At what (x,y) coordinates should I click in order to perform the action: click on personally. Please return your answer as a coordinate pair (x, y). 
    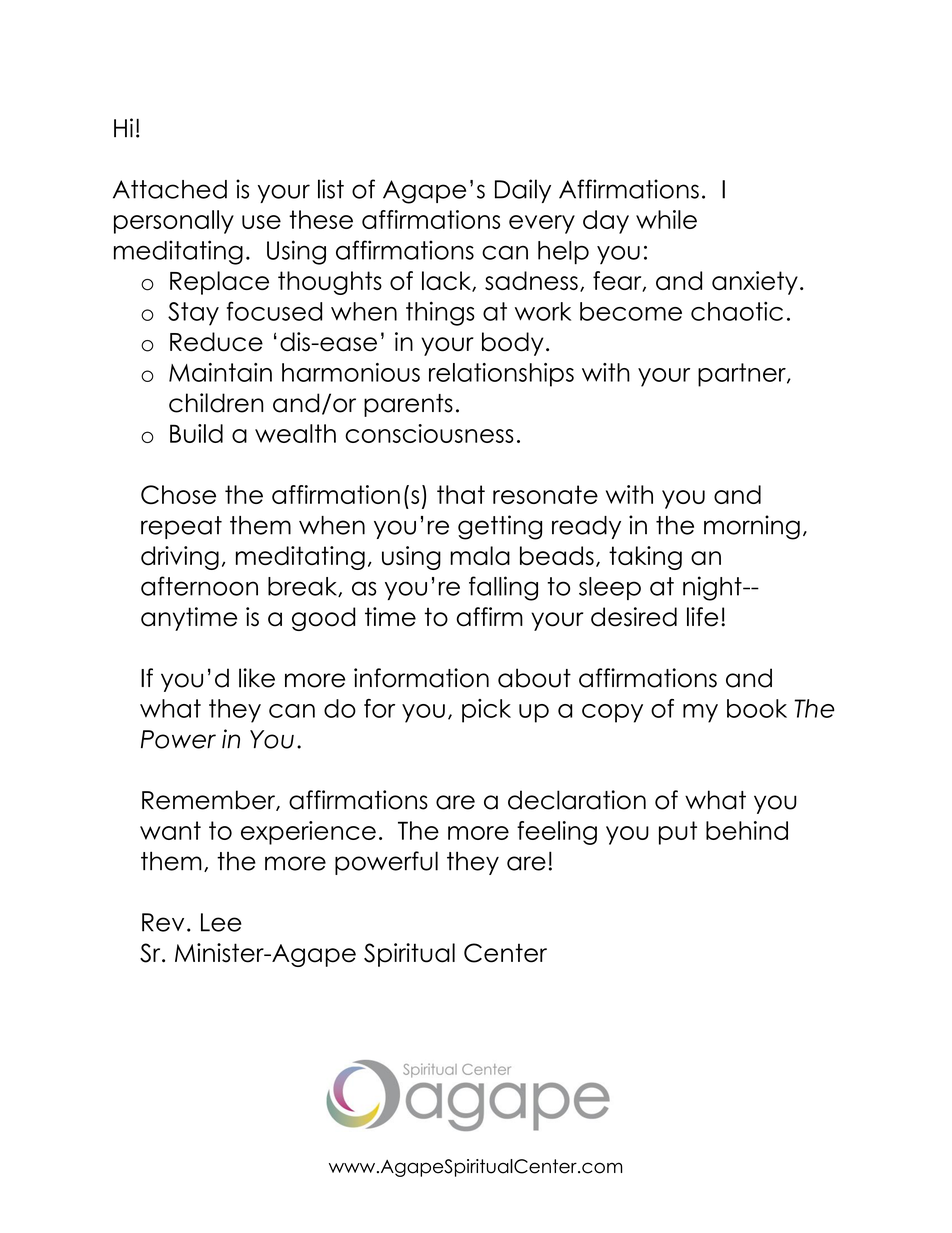
    Looking at the image, I should click on (174, 222).
